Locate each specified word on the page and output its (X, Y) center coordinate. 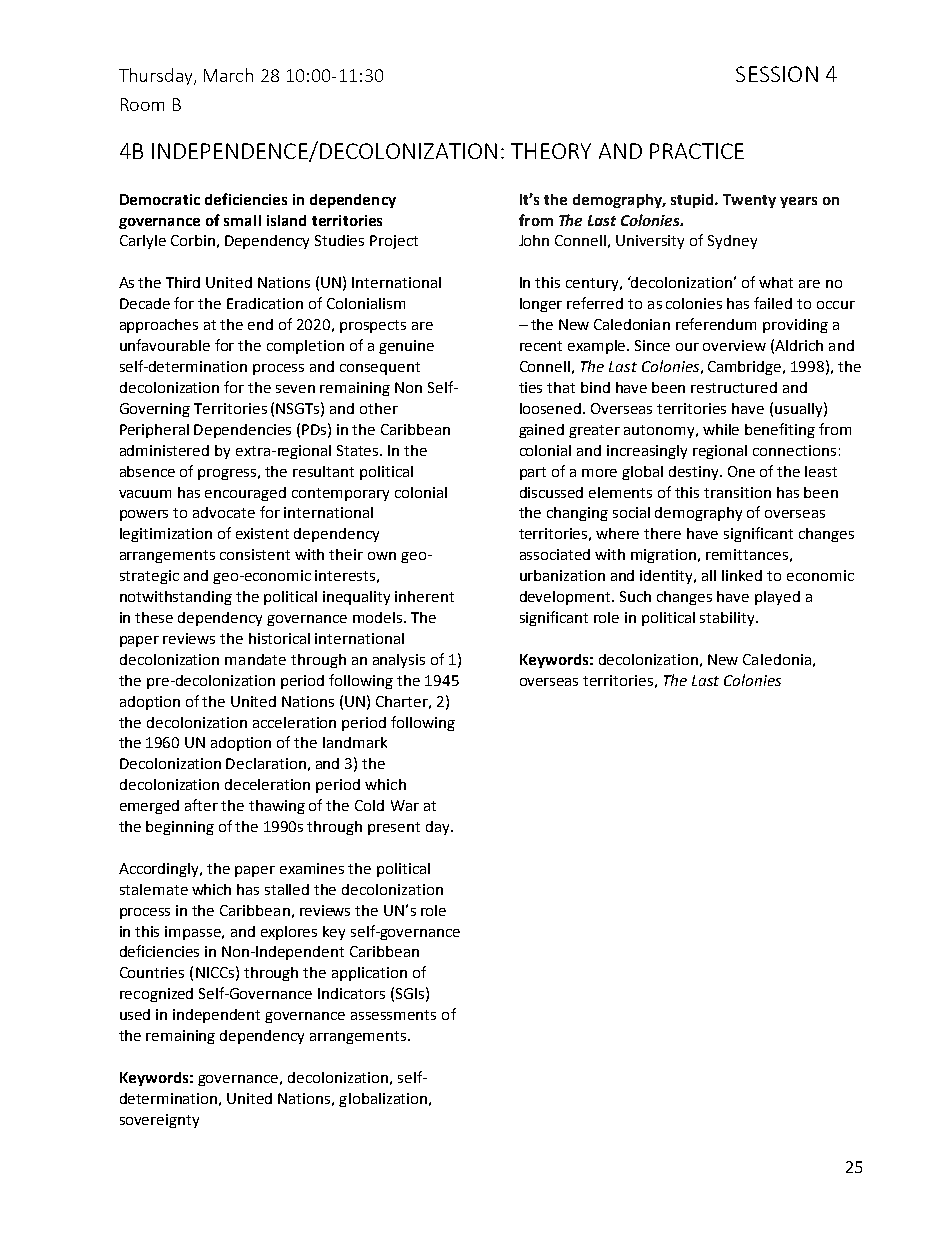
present (394, 828)
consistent (255, 554)
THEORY (551, 151)
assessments (393, 1015)
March (228, 75)
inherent (424, 596)
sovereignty (159, 1121)
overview (734, 345)
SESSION (777, 74)
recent (541, 346)
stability (728, 619)
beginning (180, 828)
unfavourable (165, 345)
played (777, 598)
